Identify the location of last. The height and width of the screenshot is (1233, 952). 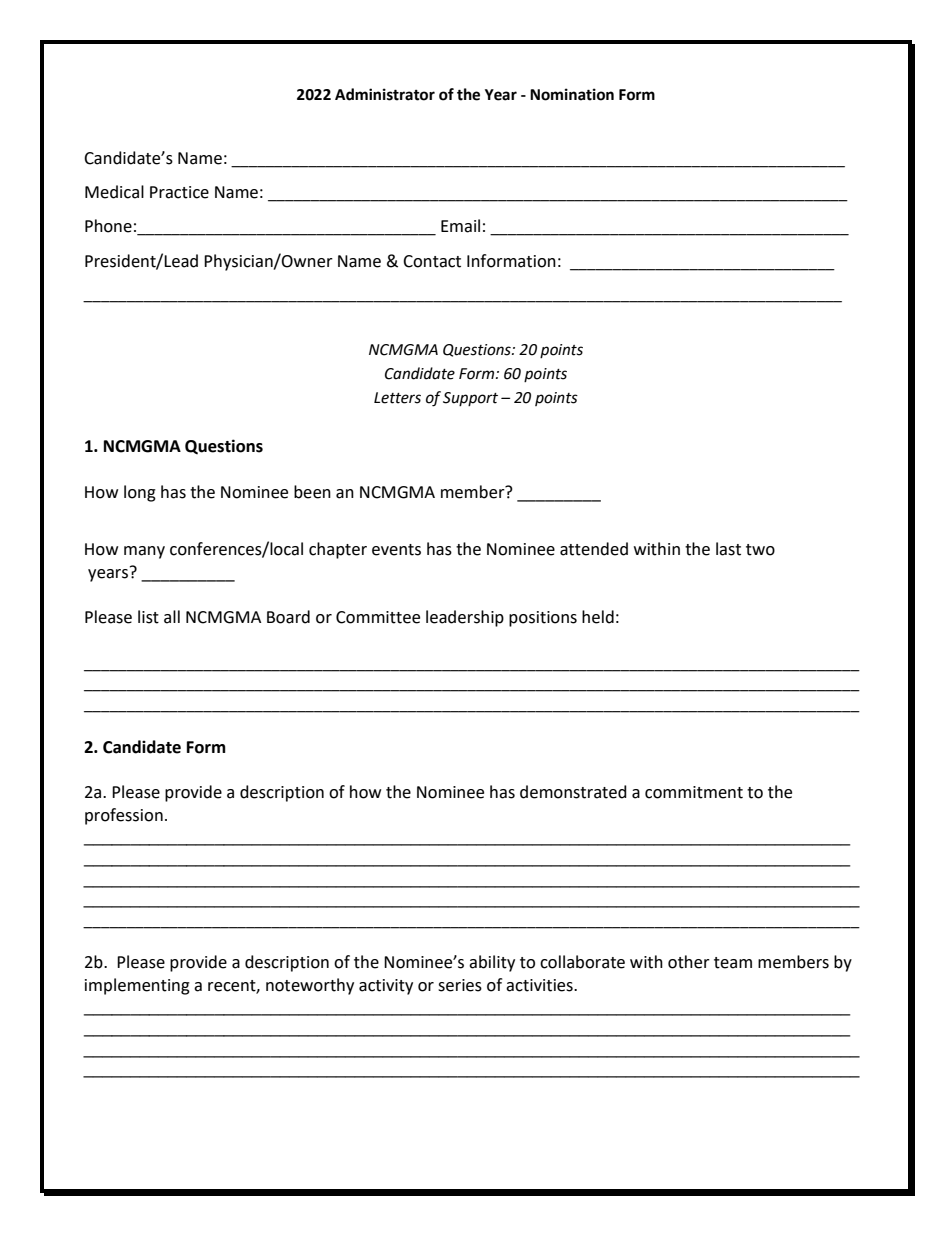
(728, 549).
